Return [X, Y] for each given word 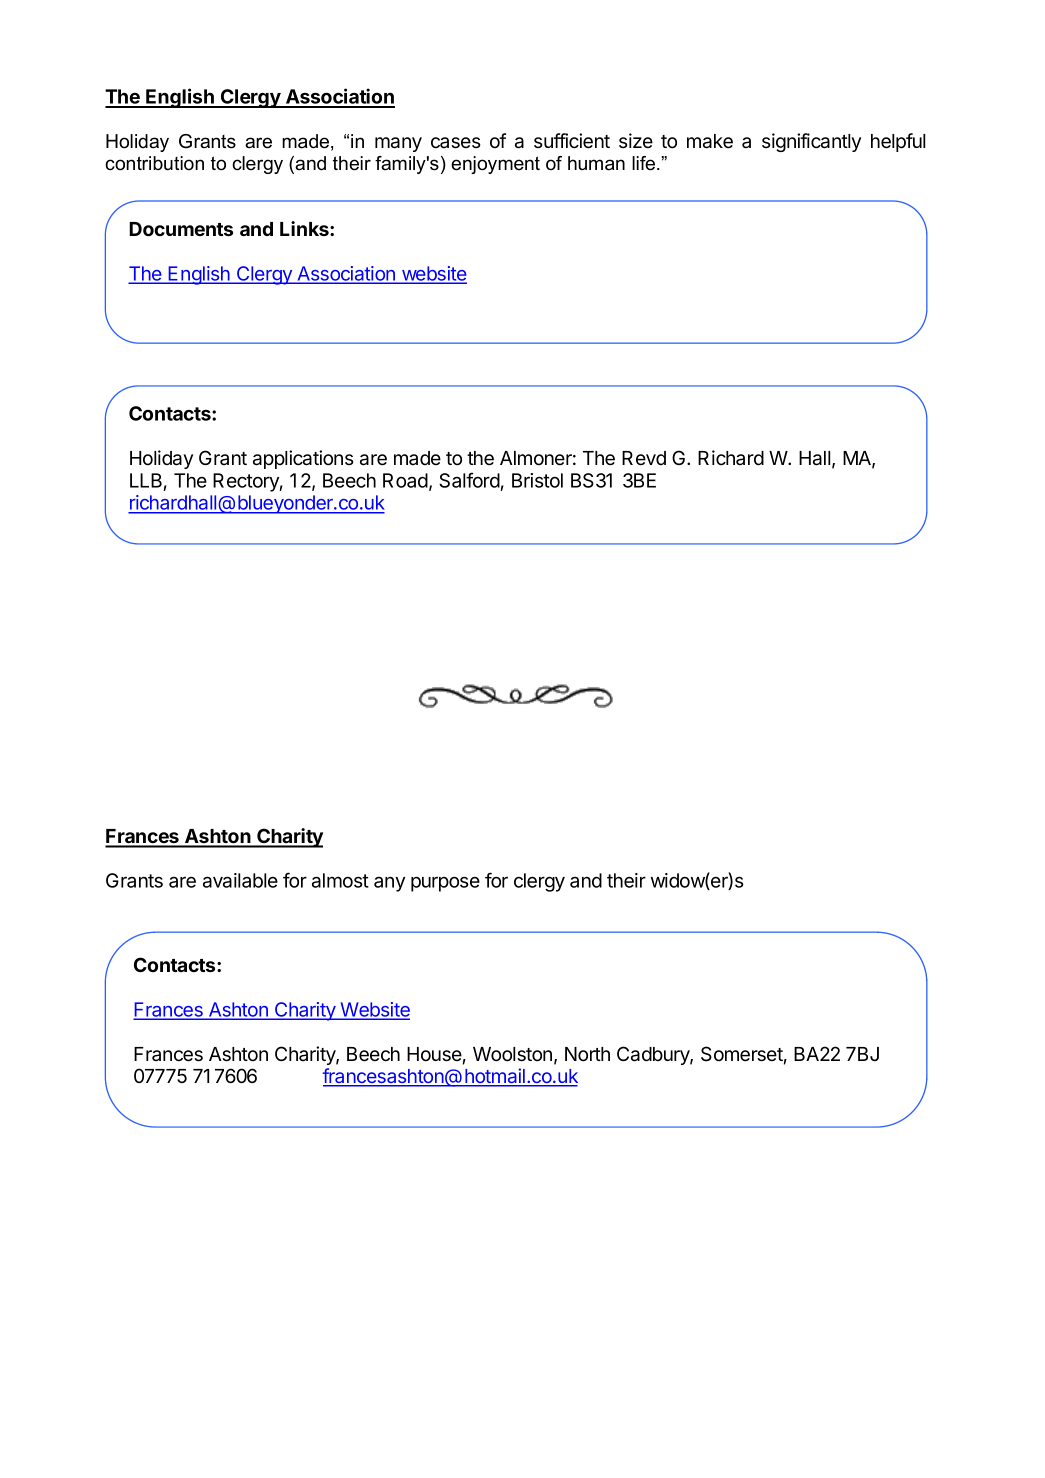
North [587, 1054]
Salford [469, 480]
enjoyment [495, 165]
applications [303, 459]
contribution [154, 163]
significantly [811, 142]
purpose [445, 884]
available [240, 880]
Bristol [537, 480]
